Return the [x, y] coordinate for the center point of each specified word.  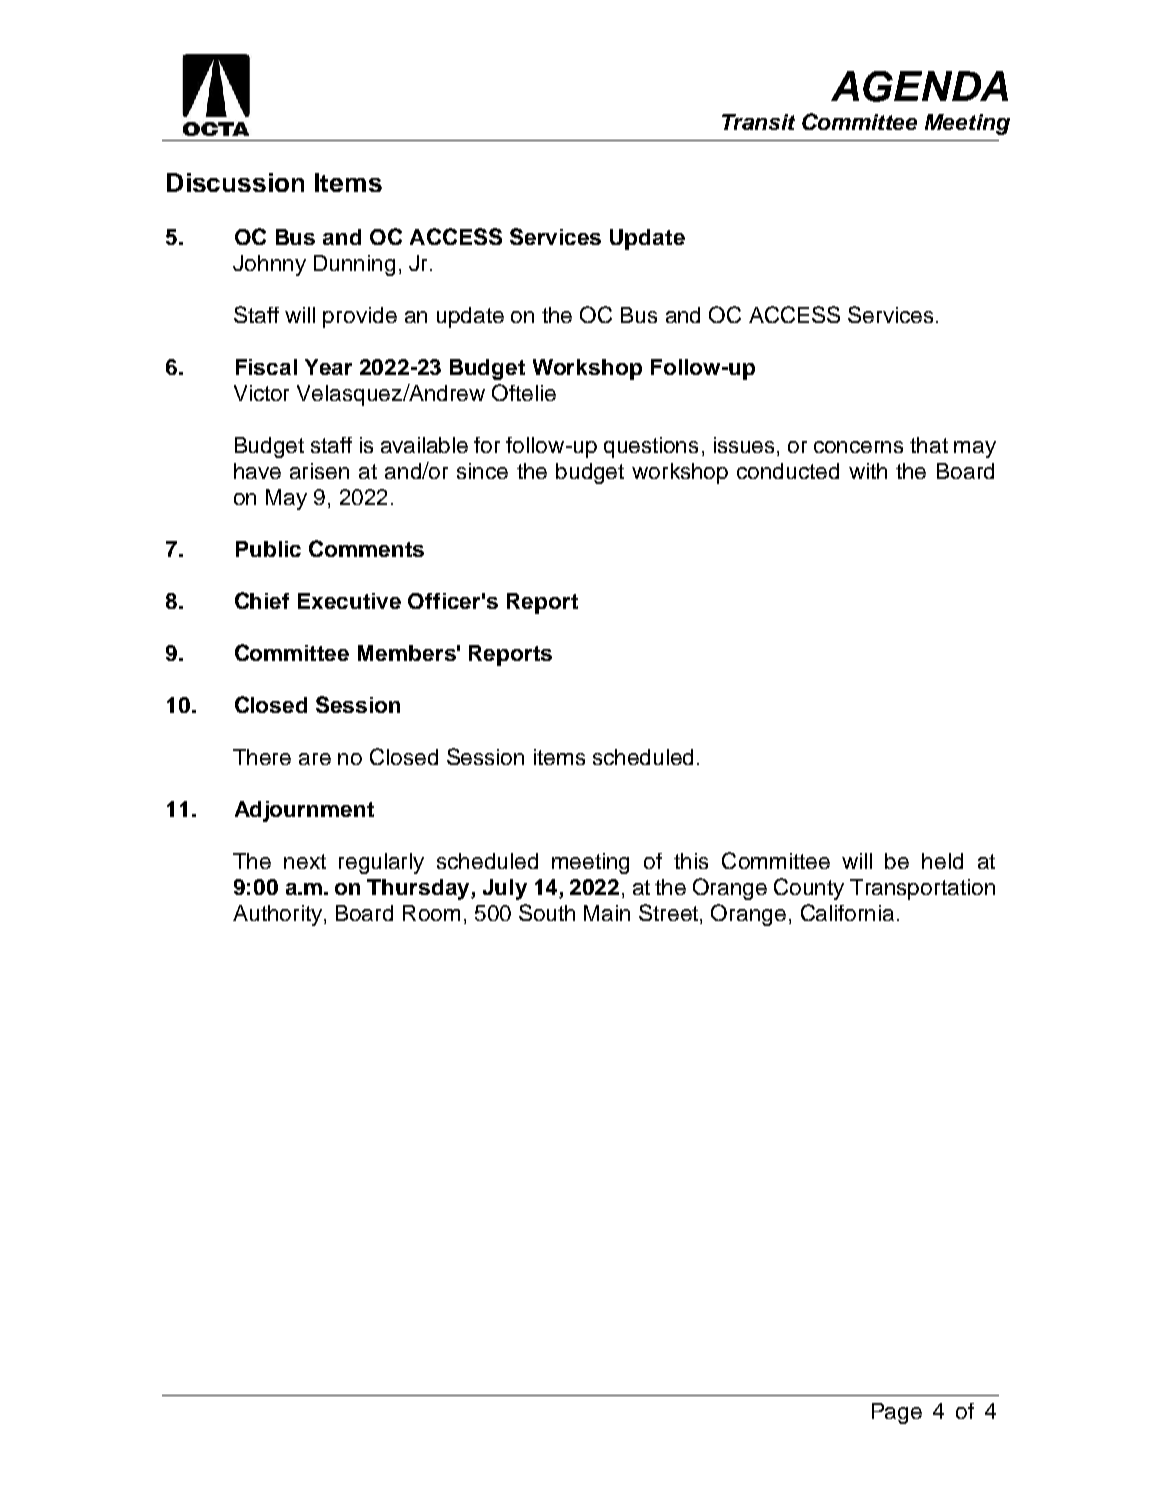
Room [431, 913]
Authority [277, 915]
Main [607, 913]
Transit [758, 122]
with [868, 471]
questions [651, 447]
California [847, 912]
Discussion [235, 182]
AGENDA [919, 86]
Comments [366, 548]
